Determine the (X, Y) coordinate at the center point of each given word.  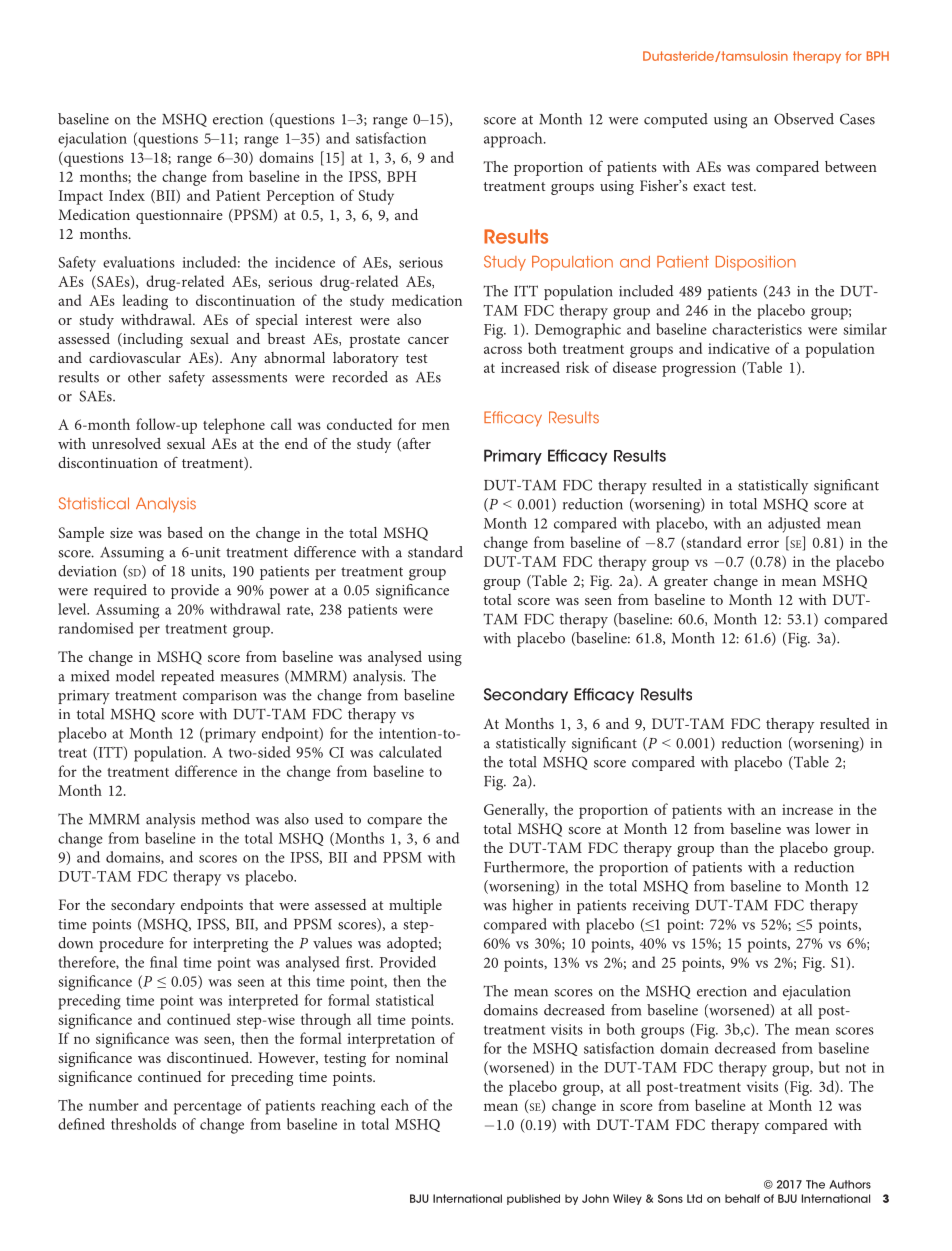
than (734, 847)
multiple (415, 906)
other (144, 377)
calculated (410, 752)
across (503, 350)
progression (699, 369)
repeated (188, 677)
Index (127, 195)
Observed (804, 119)
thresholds (143, 1124)
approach (514, 140)
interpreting (230, 945)
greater (686, 583)
